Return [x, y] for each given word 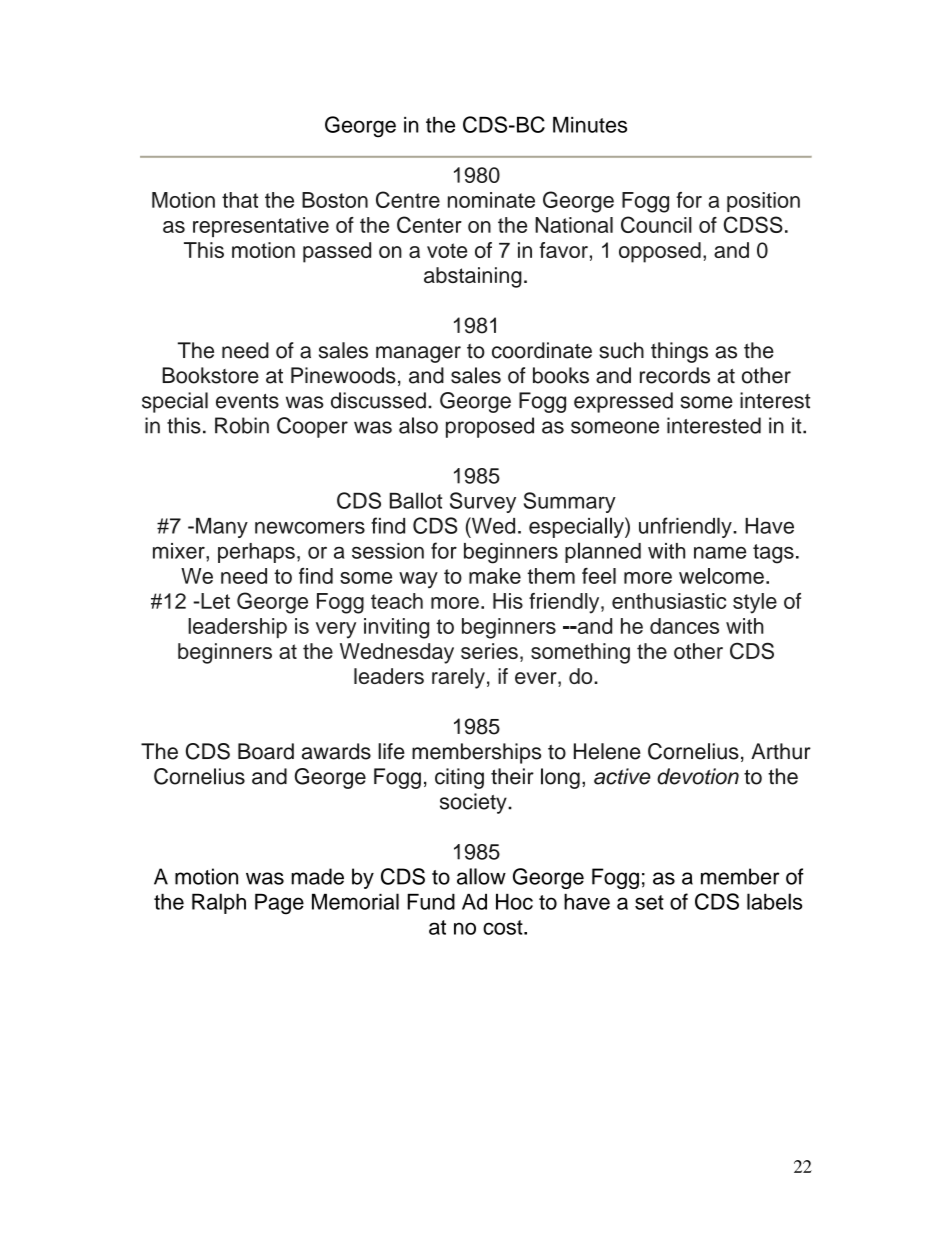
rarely [458, 678]
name [720, 552]
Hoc [514, 901]
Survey [483, 502]
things [679, 352]
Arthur [781, 751]
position [763, 202]
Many [222, 528]
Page [279, 904]
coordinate [542, 350]
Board [266, 751]
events [247, 401]
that [240, 200]
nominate [491, 200]
